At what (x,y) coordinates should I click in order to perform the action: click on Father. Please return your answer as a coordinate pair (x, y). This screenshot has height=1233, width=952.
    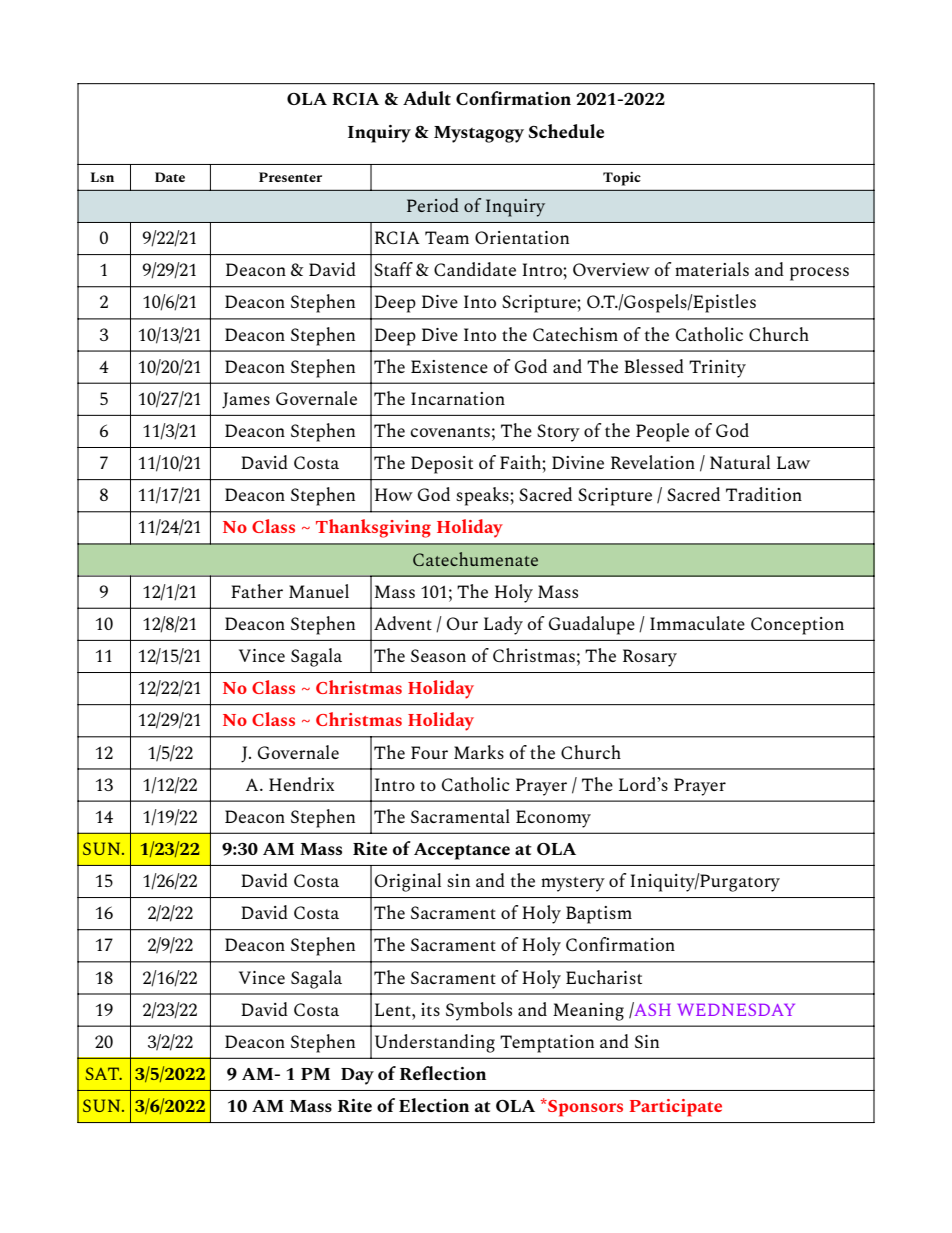
    Looking at the image, I should click on (257, 591).
